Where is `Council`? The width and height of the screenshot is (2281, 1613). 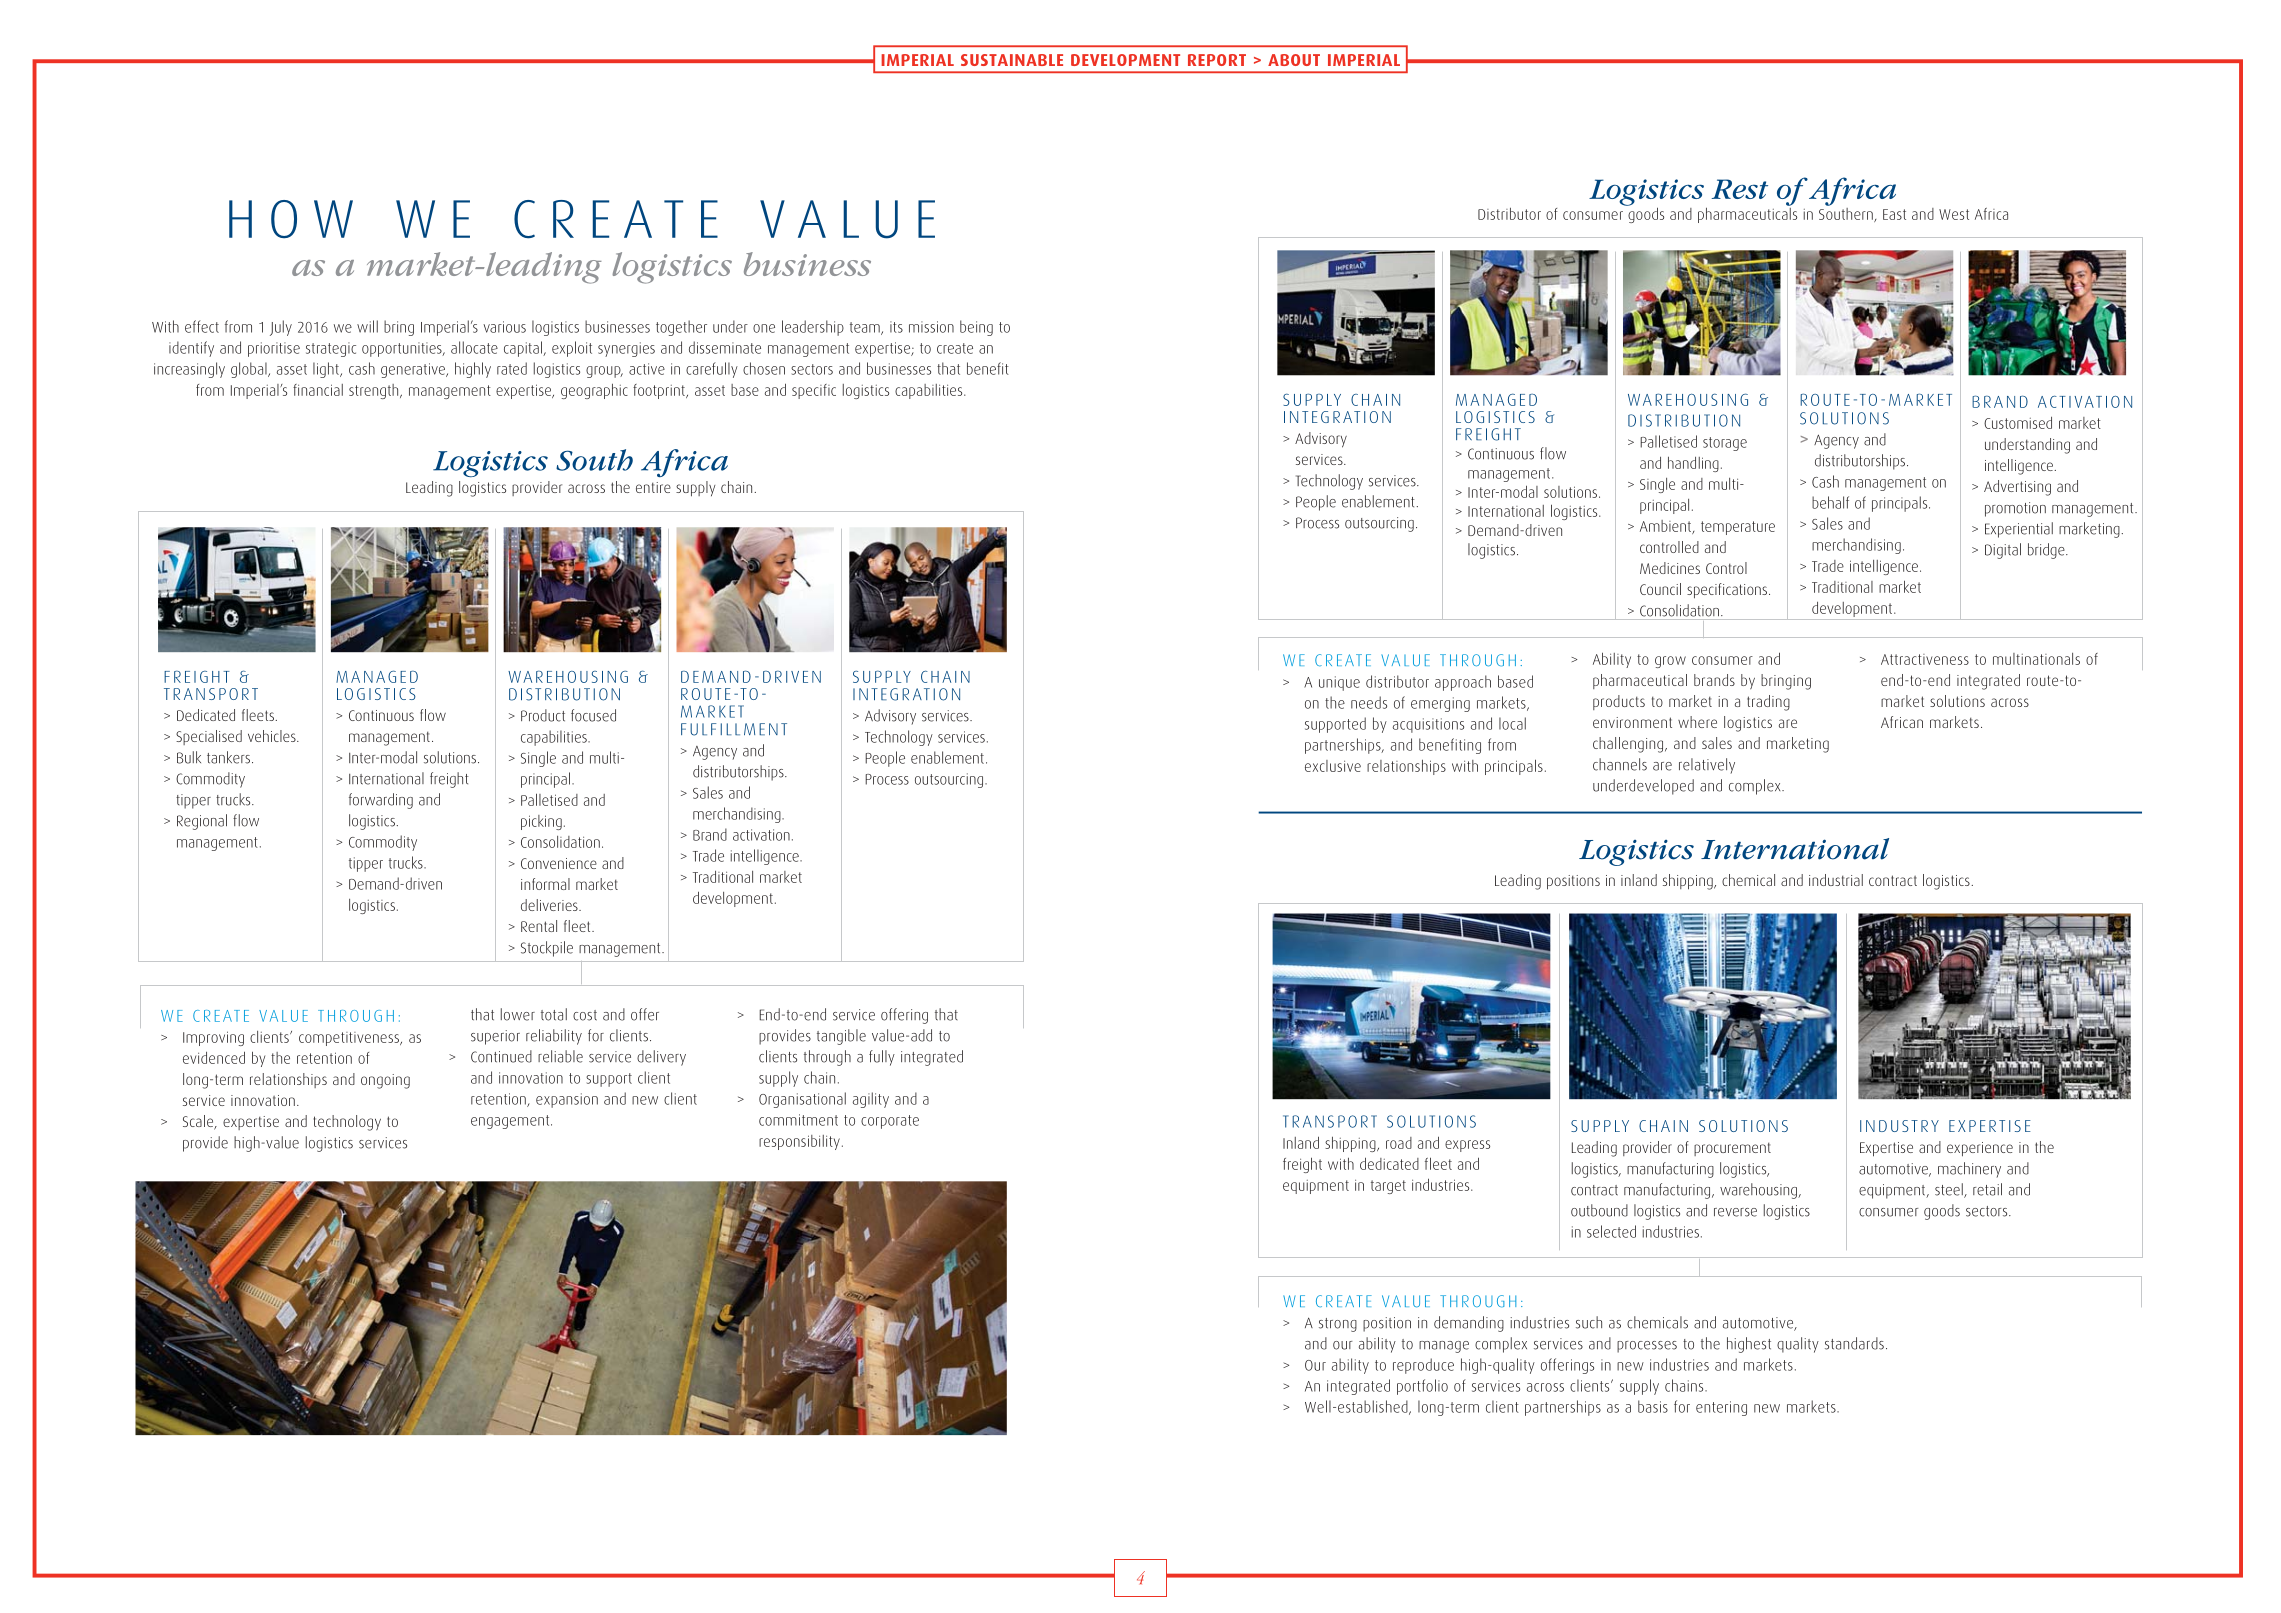 Council is located at coordinates (1660, 589).
